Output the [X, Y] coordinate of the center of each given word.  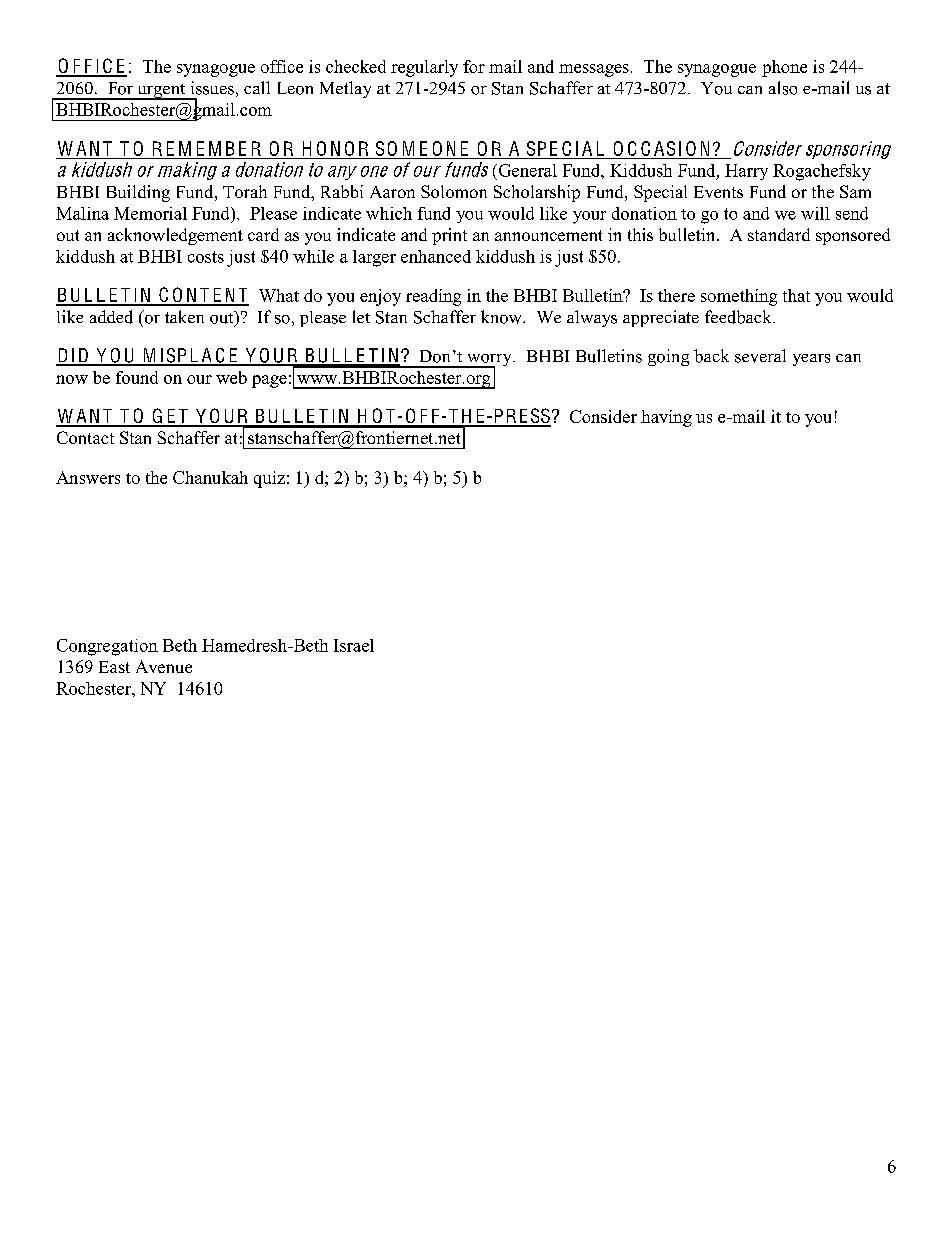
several [760, 356]
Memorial [150, 213]
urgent [161, 92]
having [666, 418]
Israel [354, 645]
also [783, 88]
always [592, 318]
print [449, 236]
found [137, 377]
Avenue [164, 666]
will [815, 213]
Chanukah [210, 477]
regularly [424, 68]
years [811, 360]
